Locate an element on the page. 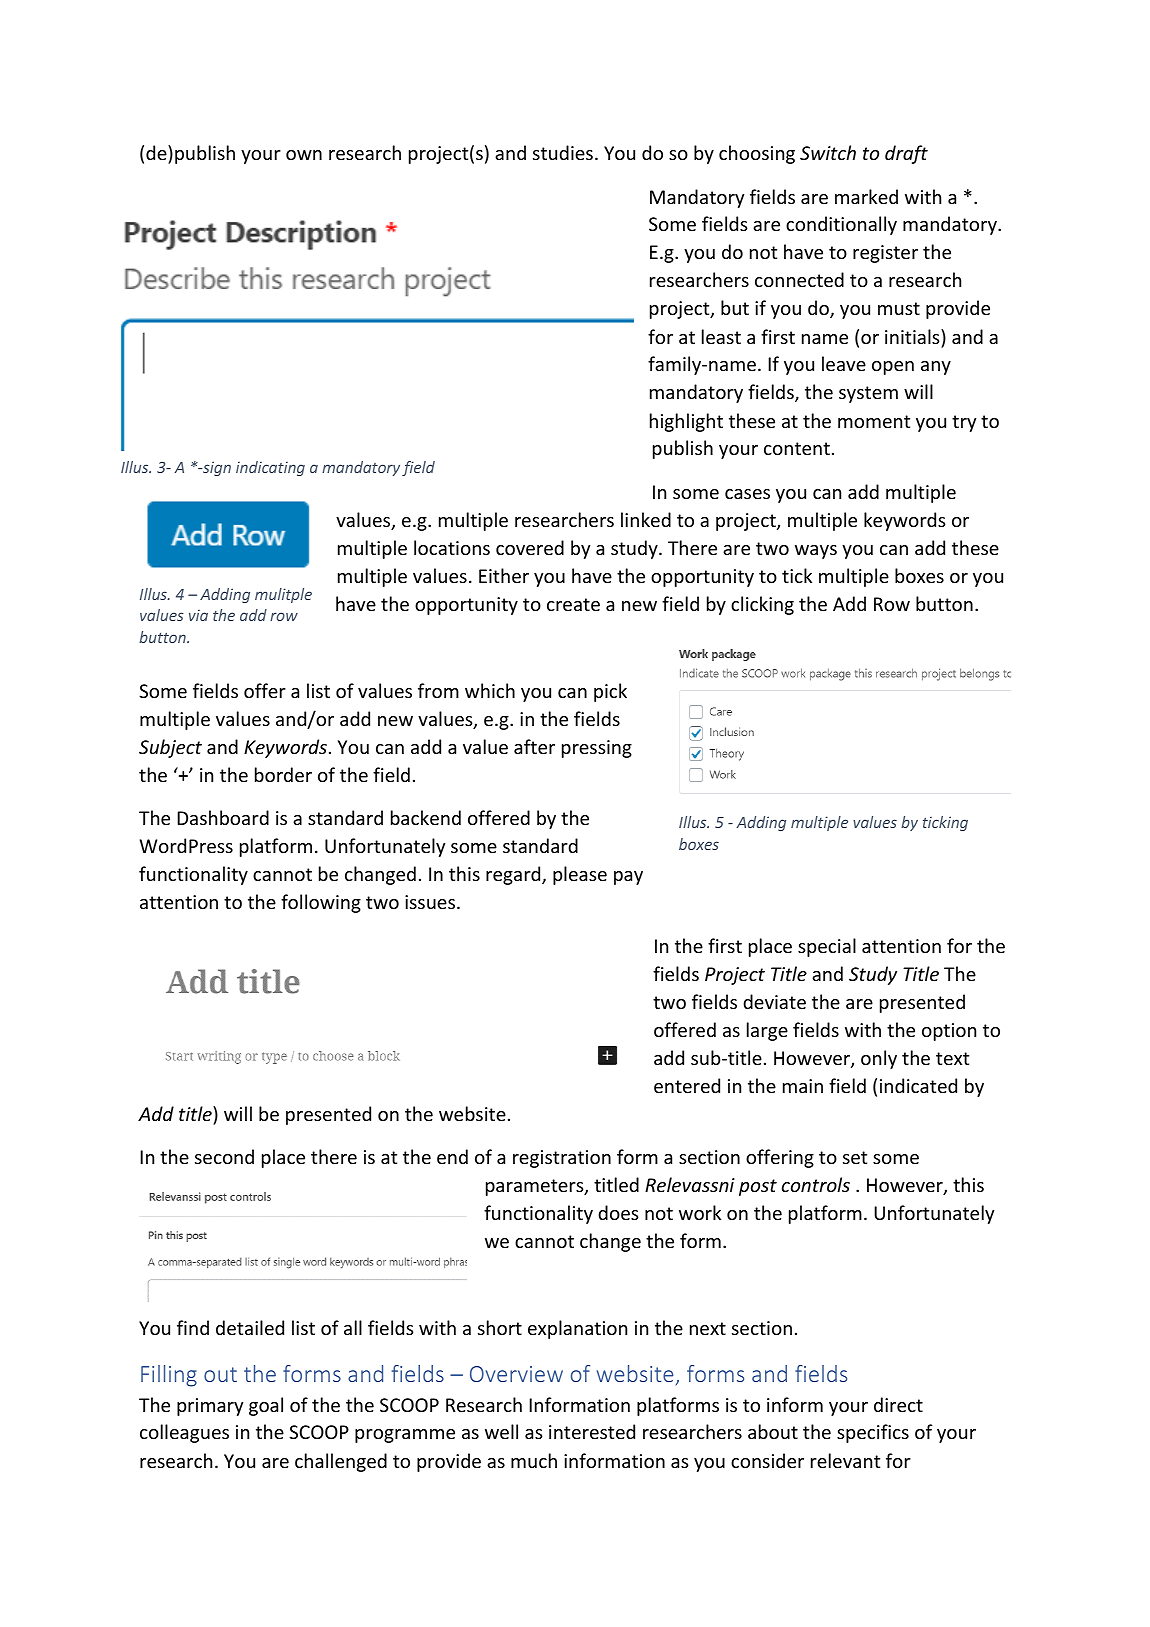 The height and width of the document is (1627, 1150). goal is located at coordinates (266, 1406).
